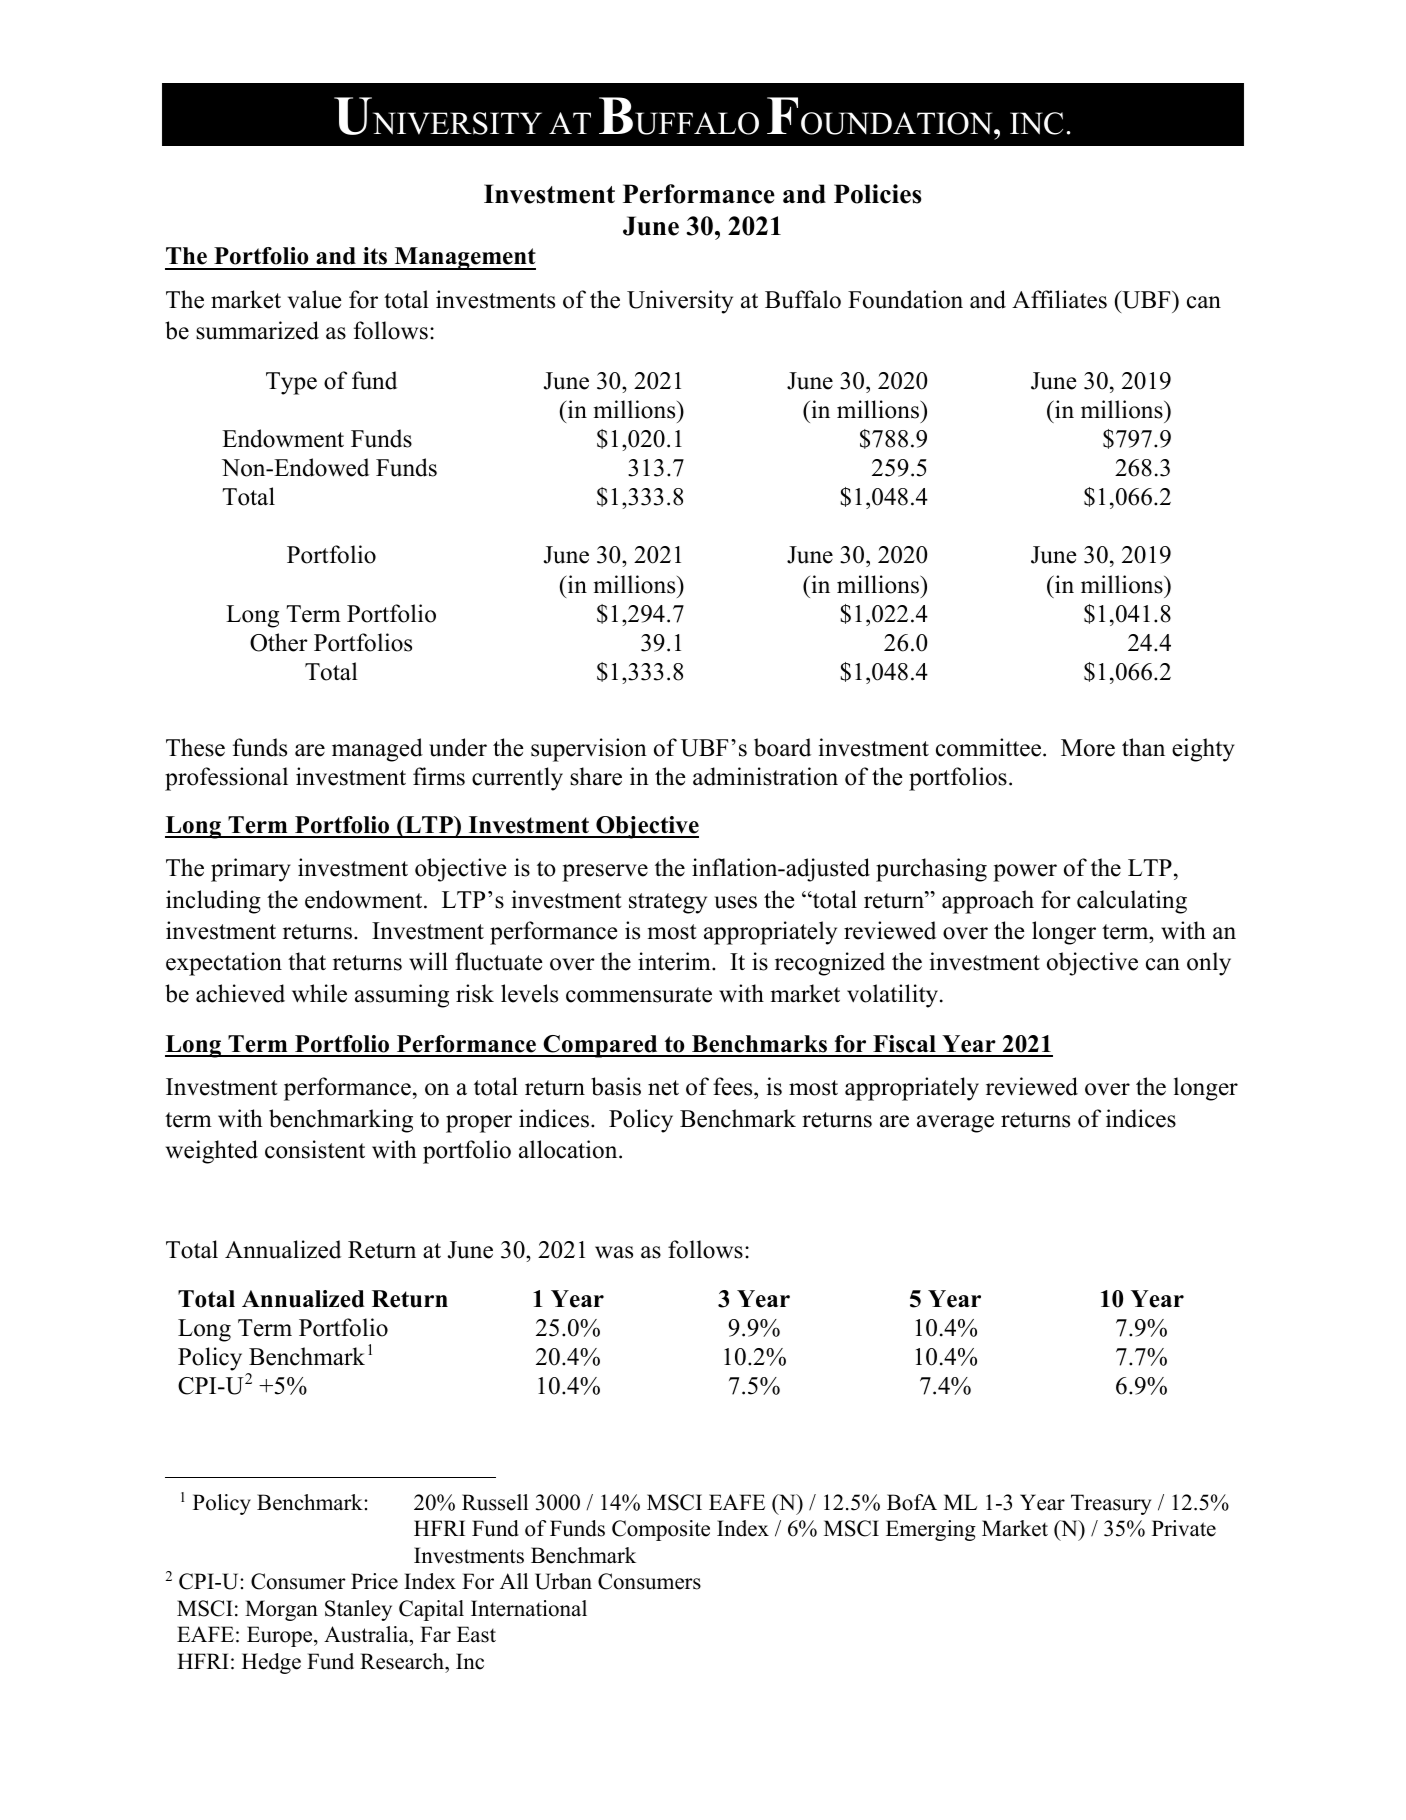 Image resolution: width=1406 pixels, height=1820 pixels. Describe the element at coordinates (279, 642) in the screenshot. I see `Other` at that location.
